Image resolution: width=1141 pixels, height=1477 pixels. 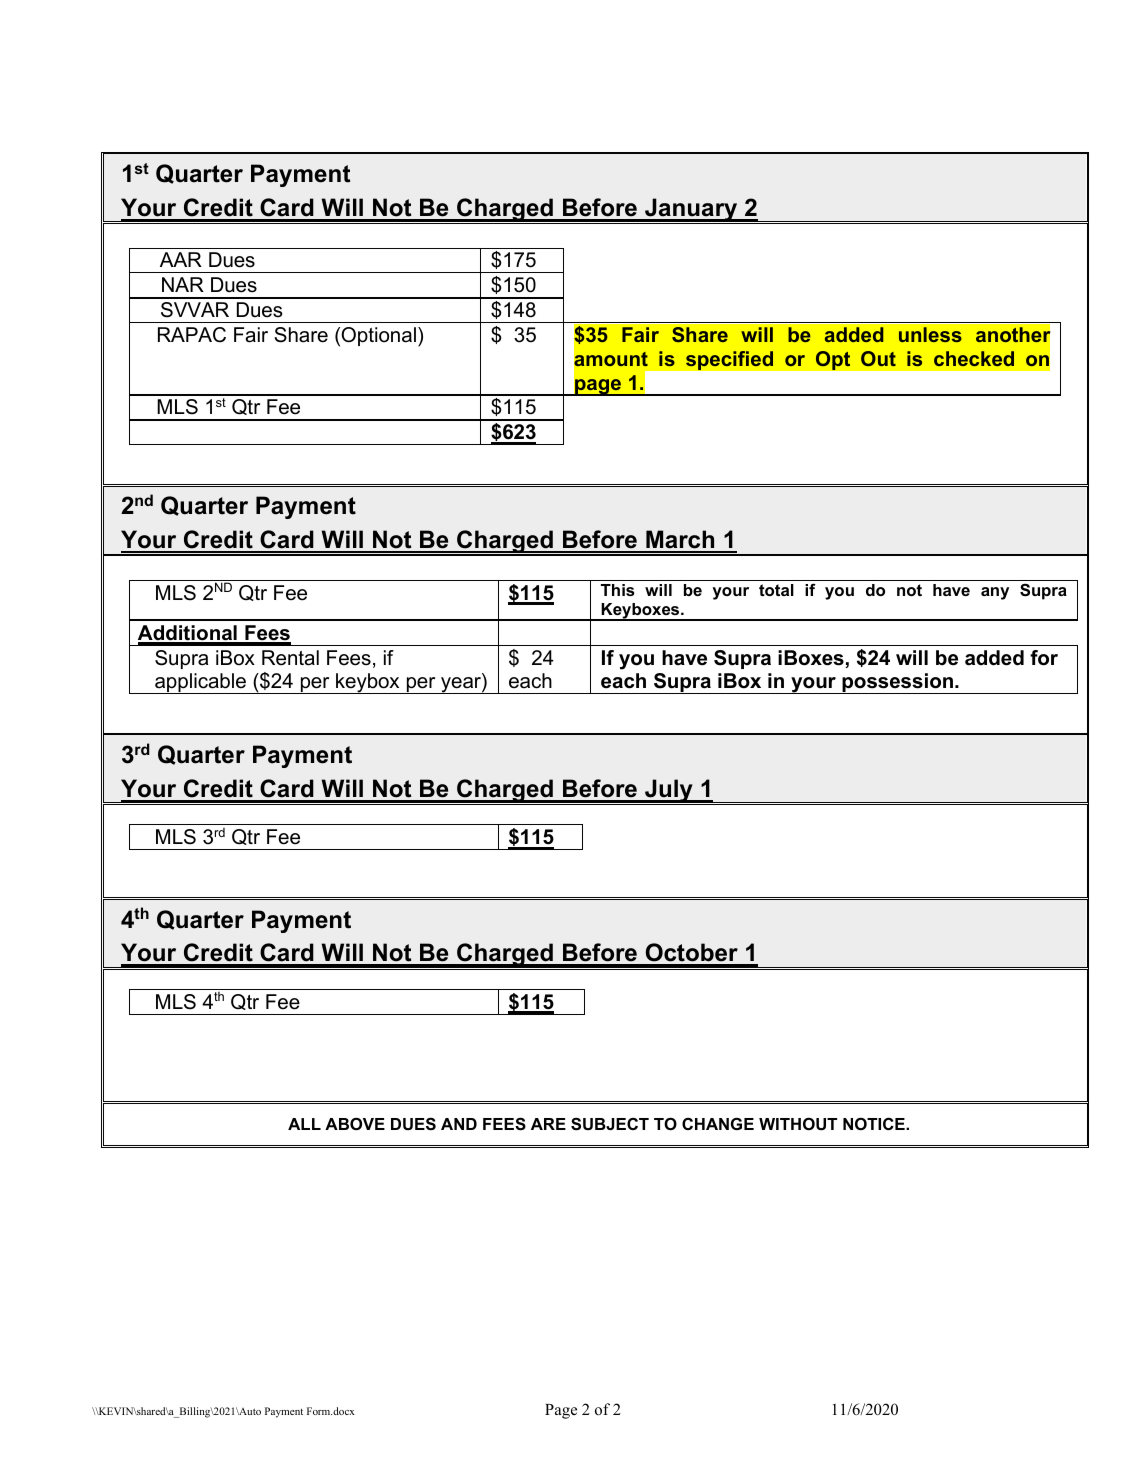 What do you see at coordinates (930, 334) in the screenshot?
I see `unless` at bounding box center [930, 334].
